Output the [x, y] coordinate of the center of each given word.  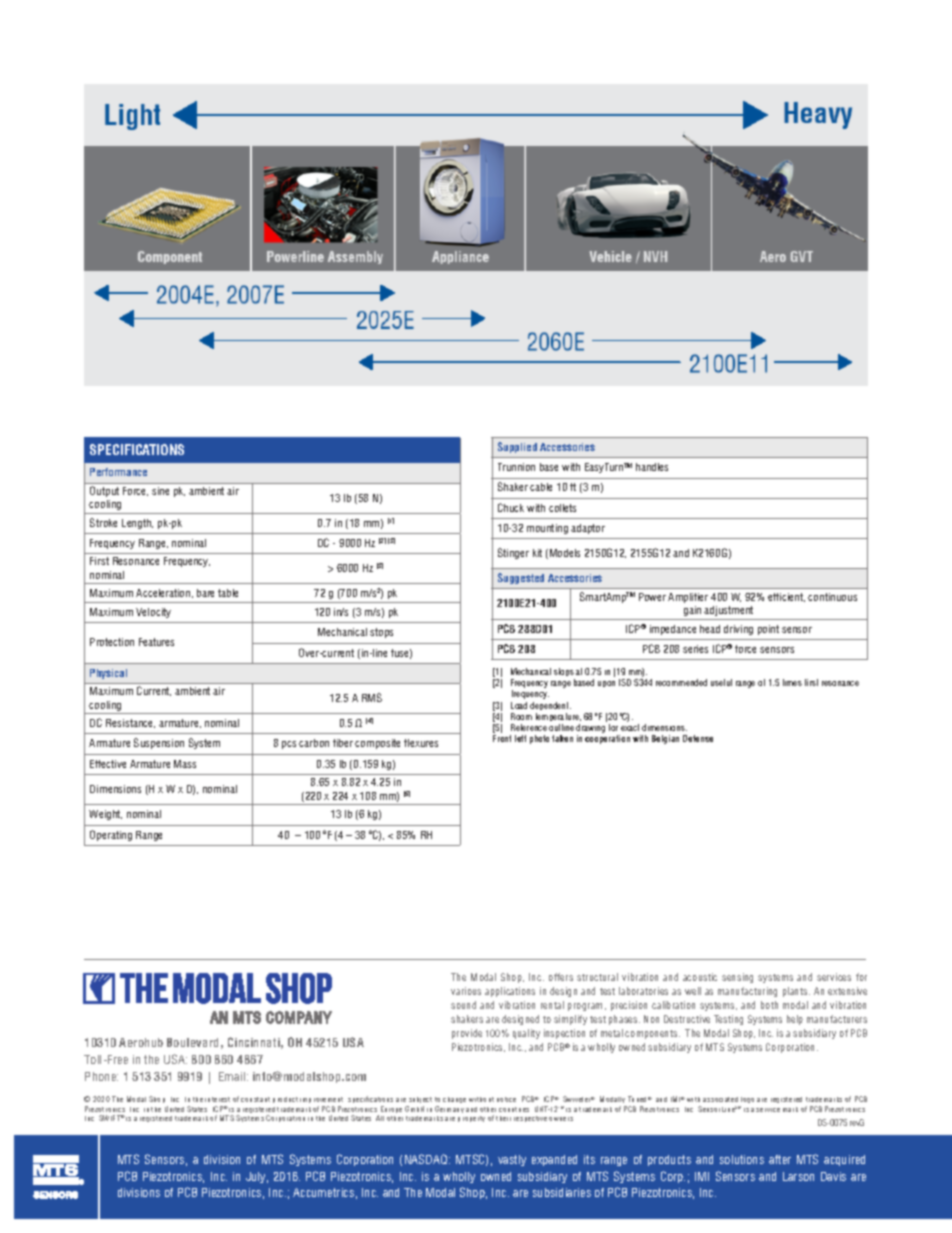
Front [502, 738]
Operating [111, 835]
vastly [512, 1160]
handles [652, 467]
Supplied [517, 447]
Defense [698, 738]
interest [217, 1099]
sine [160, 491]
